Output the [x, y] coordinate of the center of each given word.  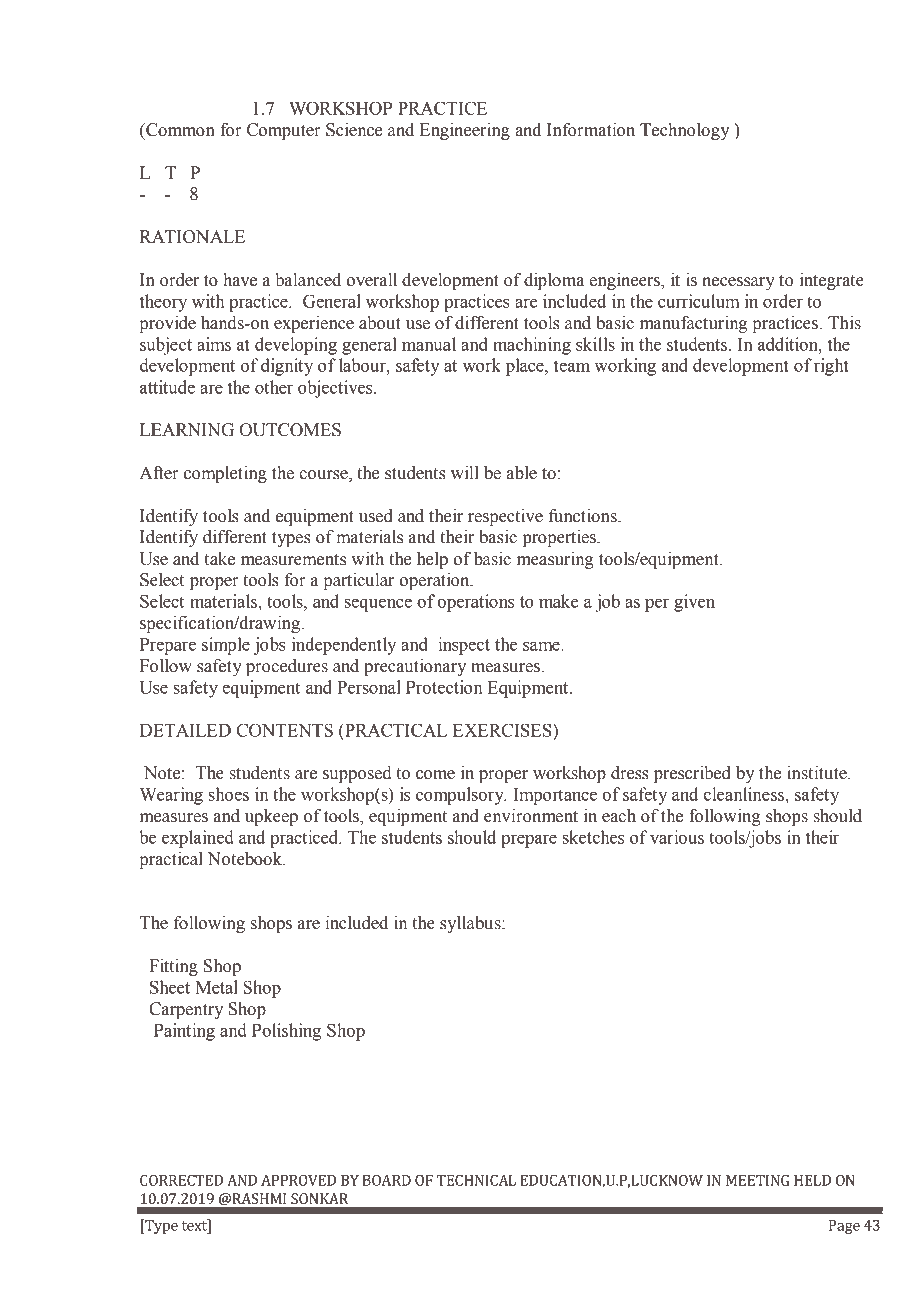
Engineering [465, 131]
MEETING [757, 1180]
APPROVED [298, 1180]
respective [505, 517]
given [694, 603]
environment [531, 816]
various [677, 837]
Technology [685, 131]
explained [198, 839]
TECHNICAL [476, 1180]
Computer [284, 131]
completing [225, 474]
